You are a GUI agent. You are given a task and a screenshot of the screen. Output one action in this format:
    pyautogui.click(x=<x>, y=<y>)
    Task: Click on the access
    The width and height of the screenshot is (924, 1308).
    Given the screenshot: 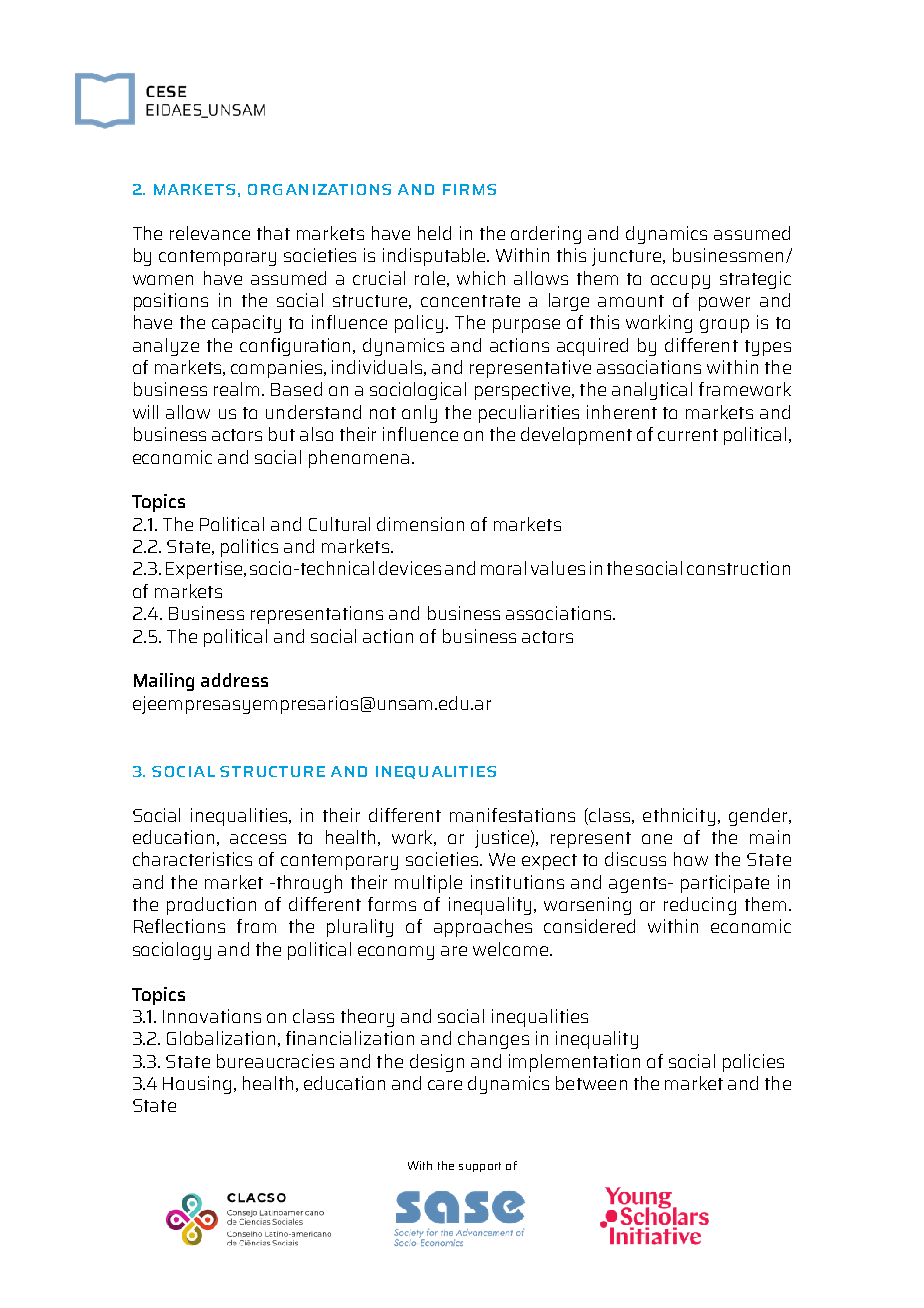 What is the action you would take?
    pyautogui.click(x=258, y=839)
